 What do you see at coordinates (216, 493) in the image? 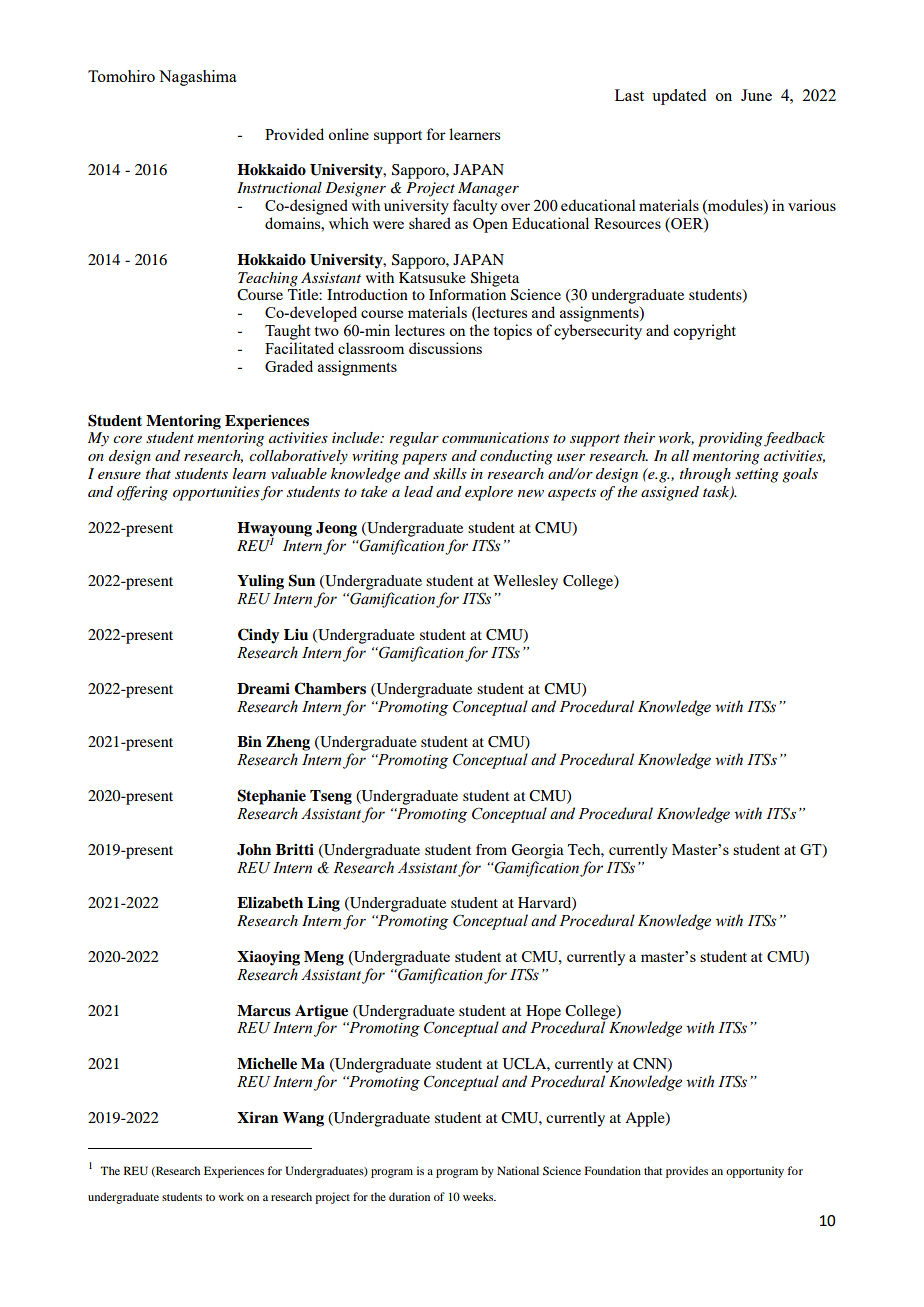
I see `opportunities` at bounding box center [216, 493].
